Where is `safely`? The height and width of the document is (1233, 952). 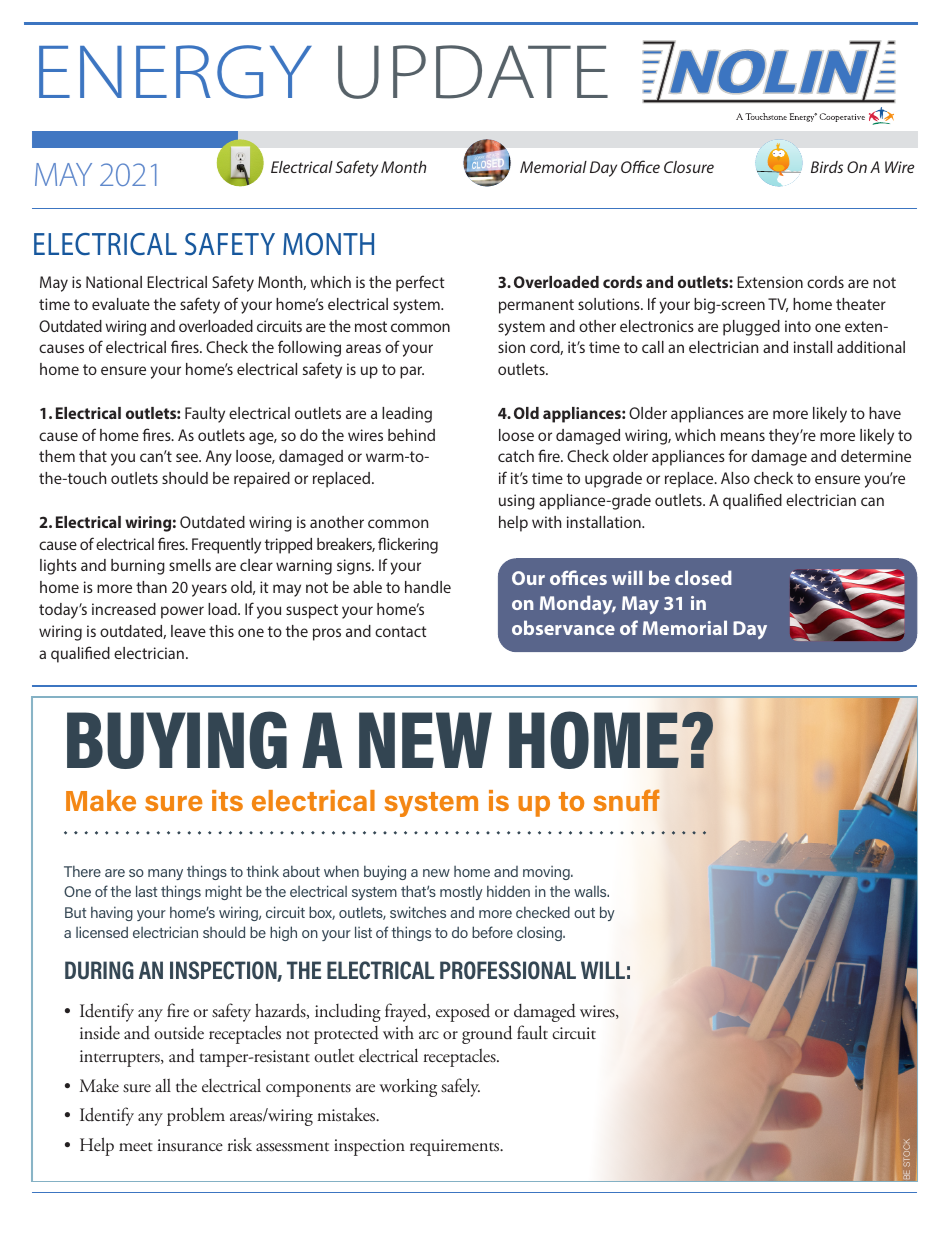
safely is located at coordinates (460, 1087).
